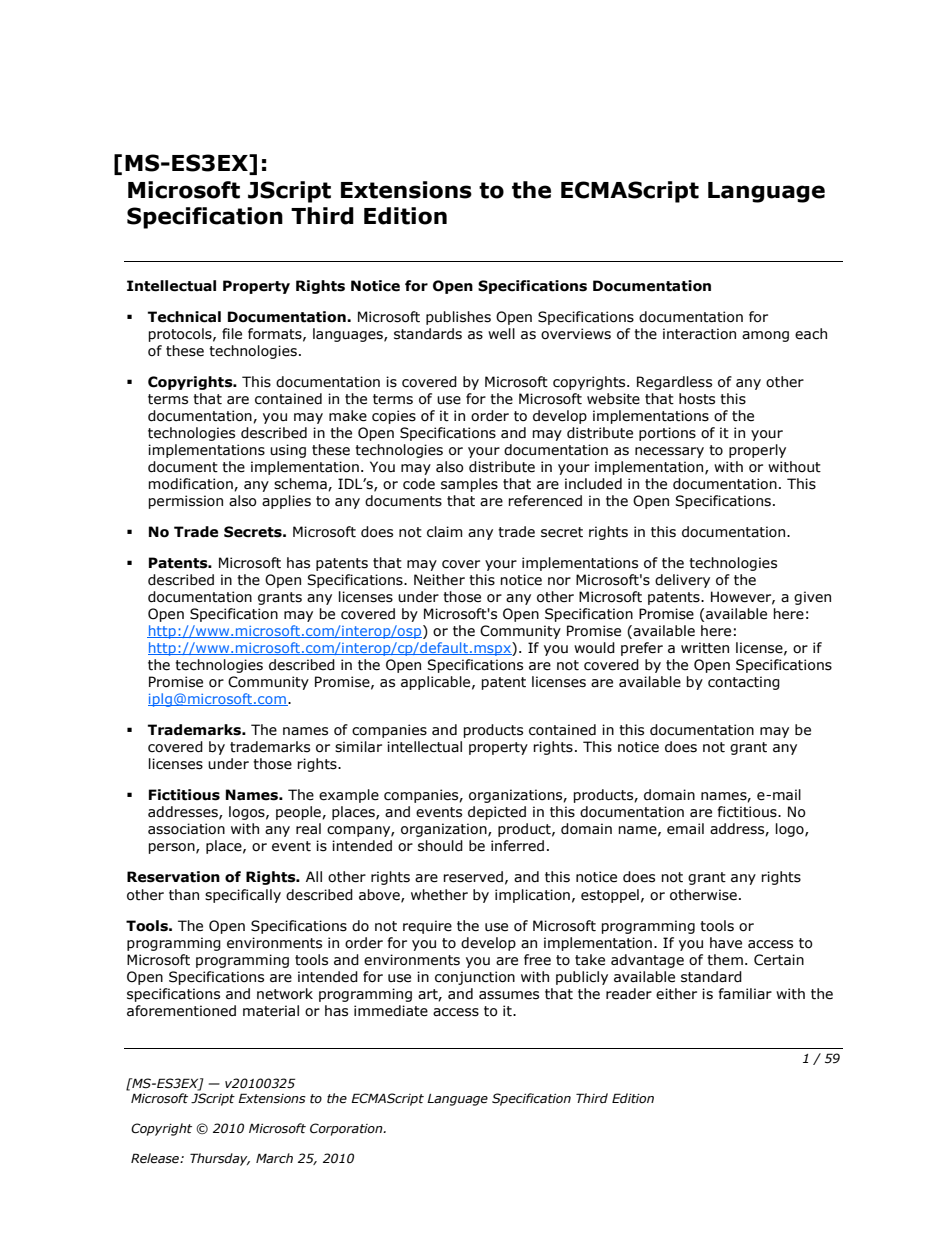 This screenshot has height=1233, width=952. What do you see at coordinates (473, 877) in the screenshot?
I see `reserved` at bounding box center [473, 877].
